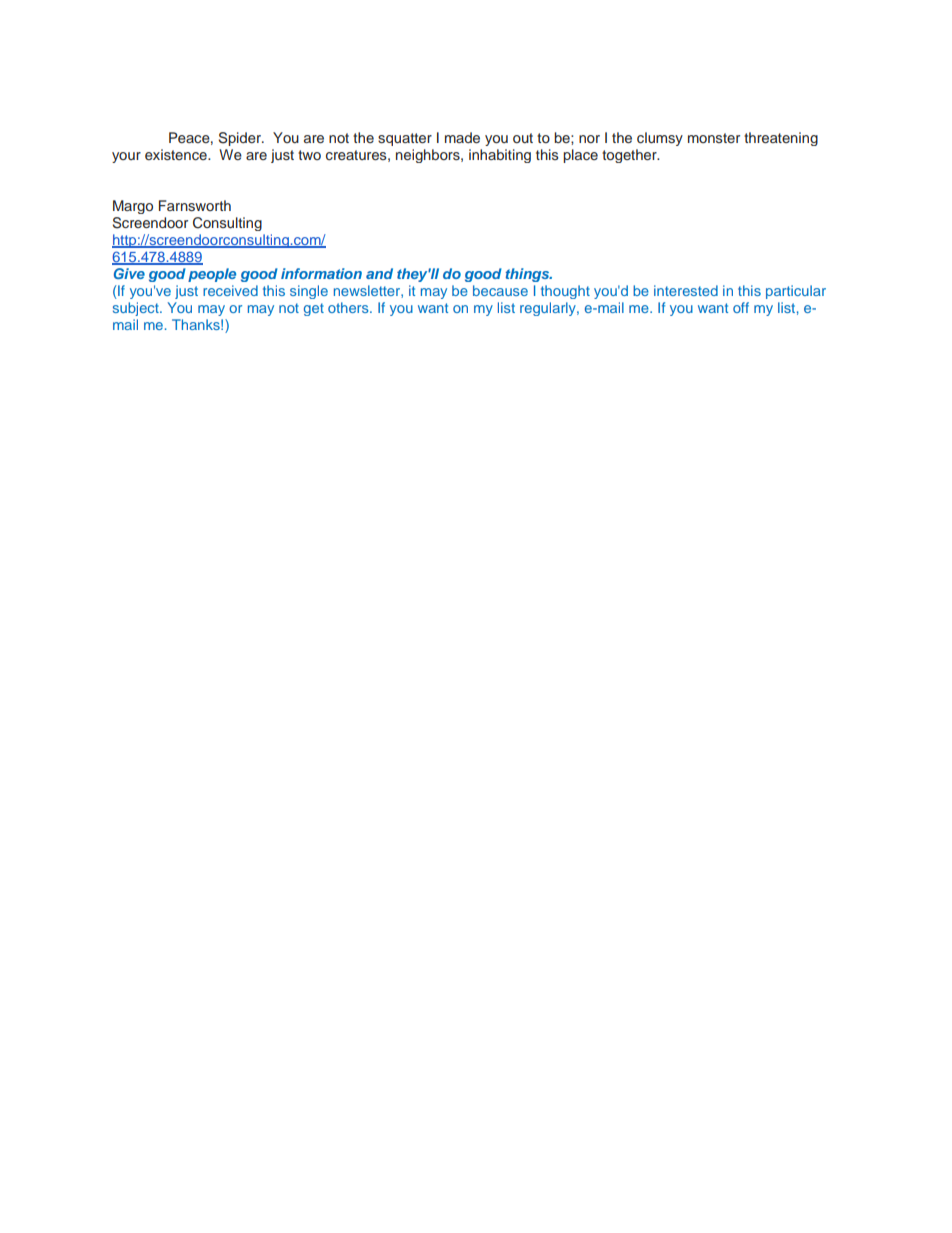 The image size is (952, 1233). I want to click on inhabiting, so click(500, 156).
